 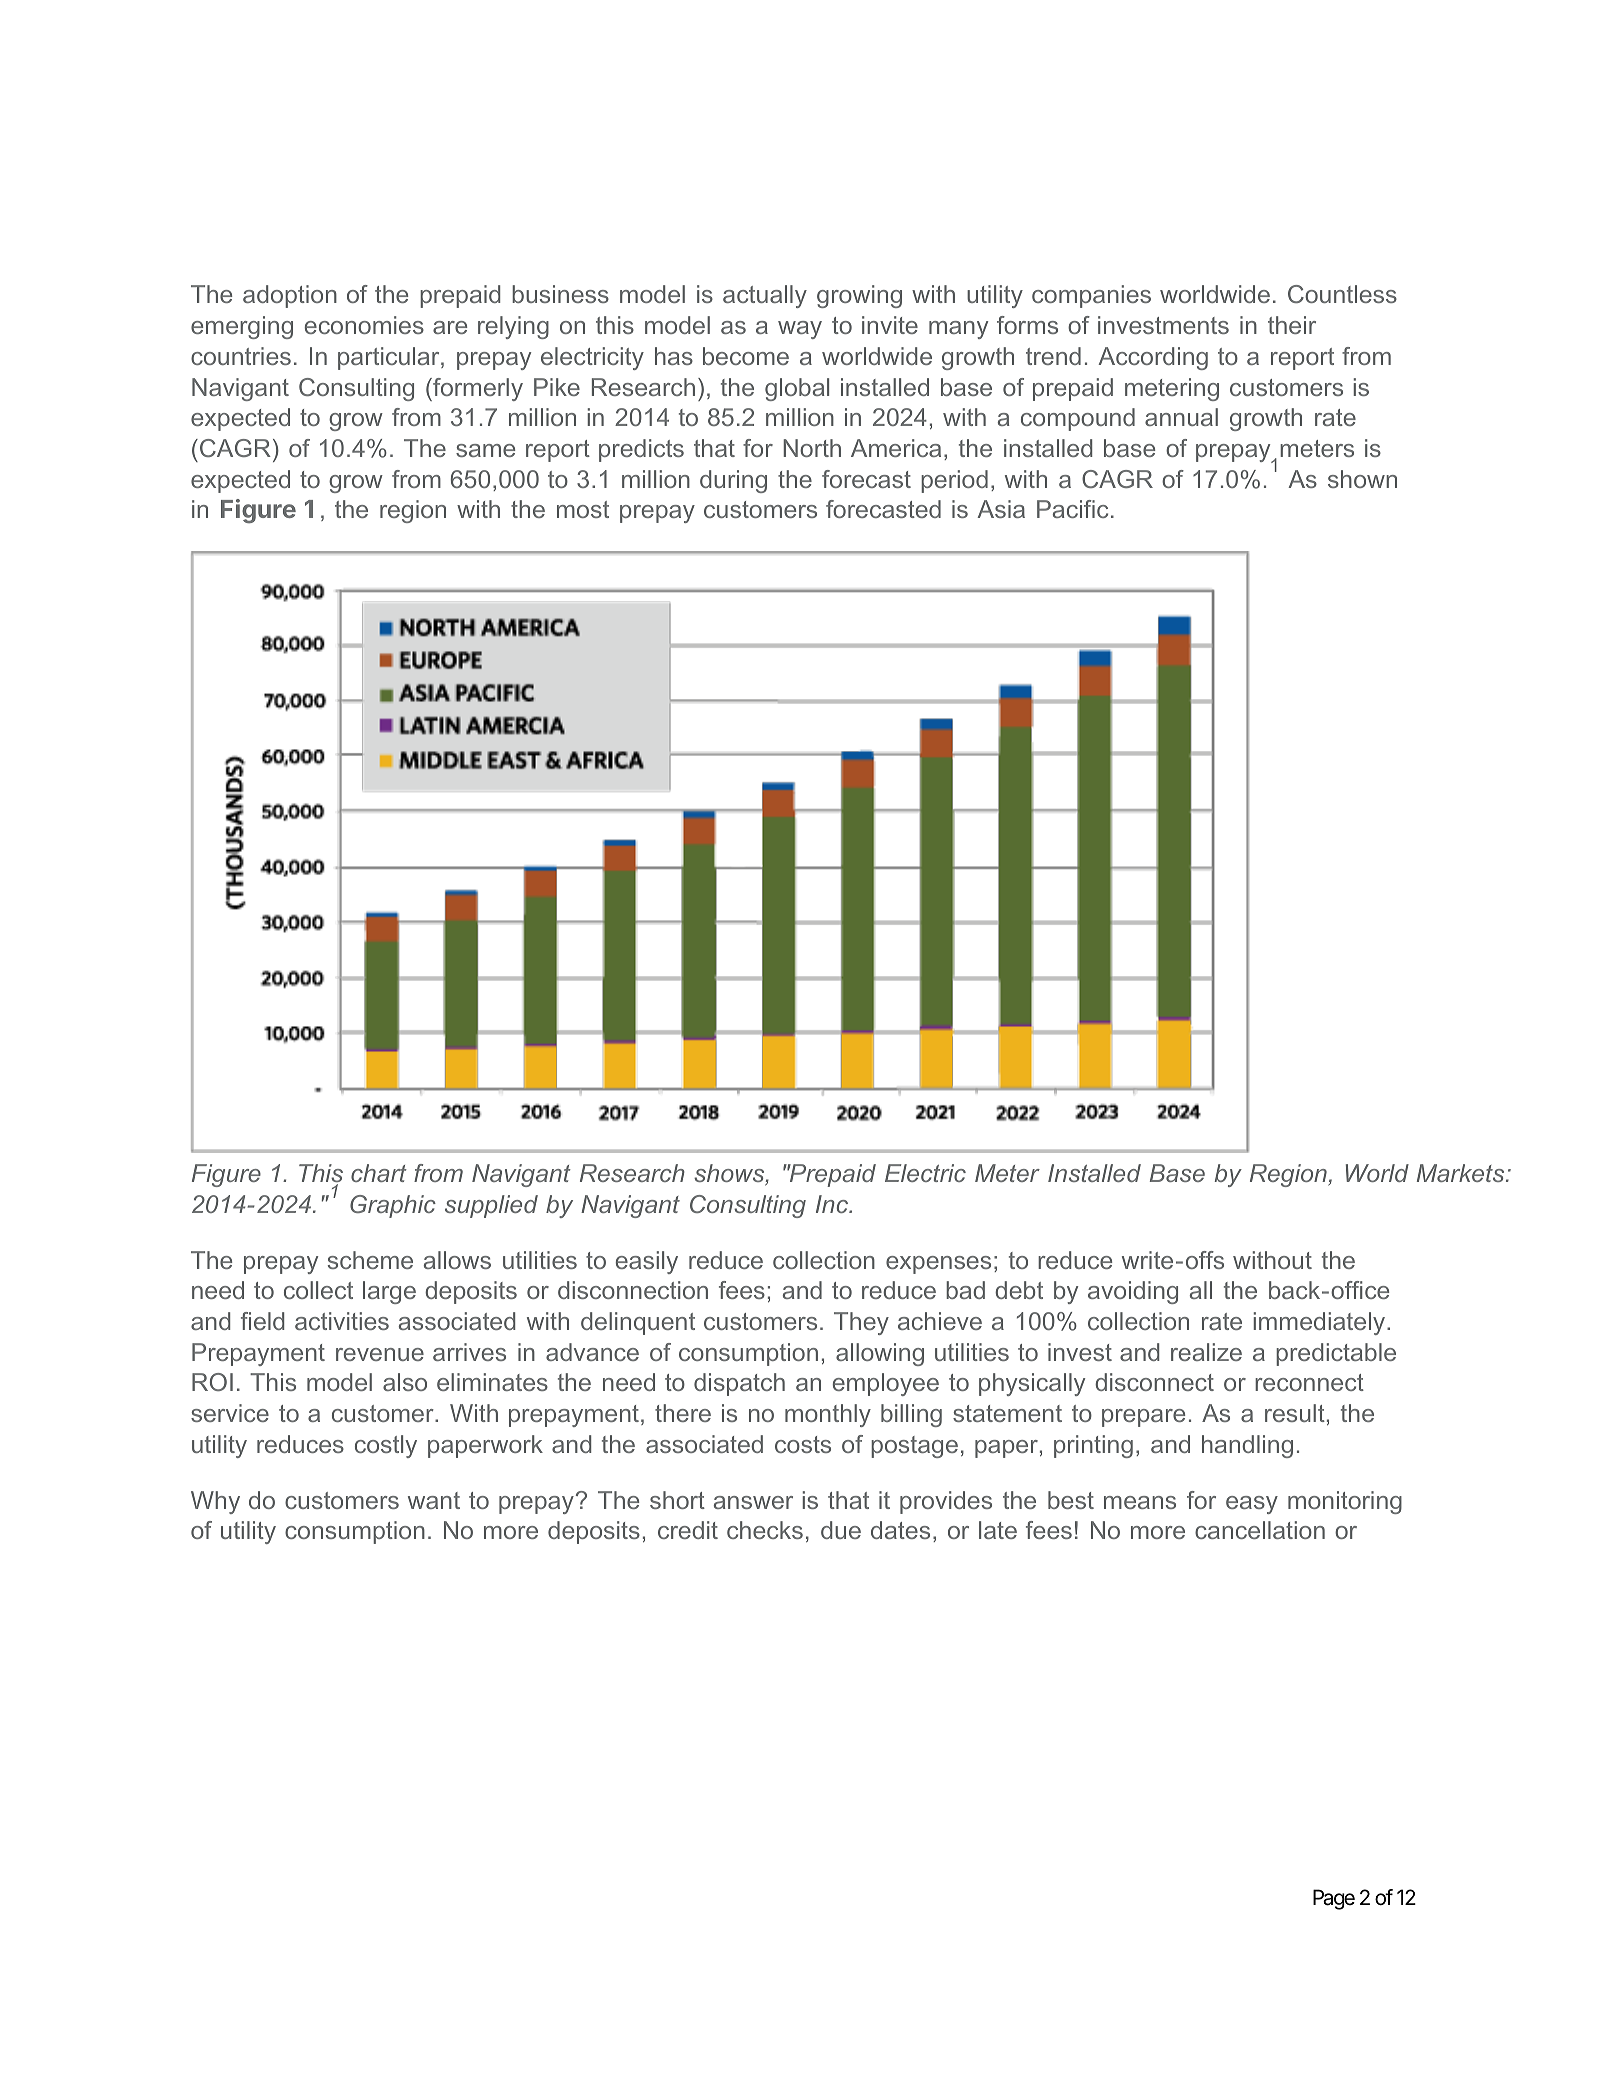 What do you see at coordinates (833, 1204) in the page?
I see `Inc` at bounding box center [833, 1204].
